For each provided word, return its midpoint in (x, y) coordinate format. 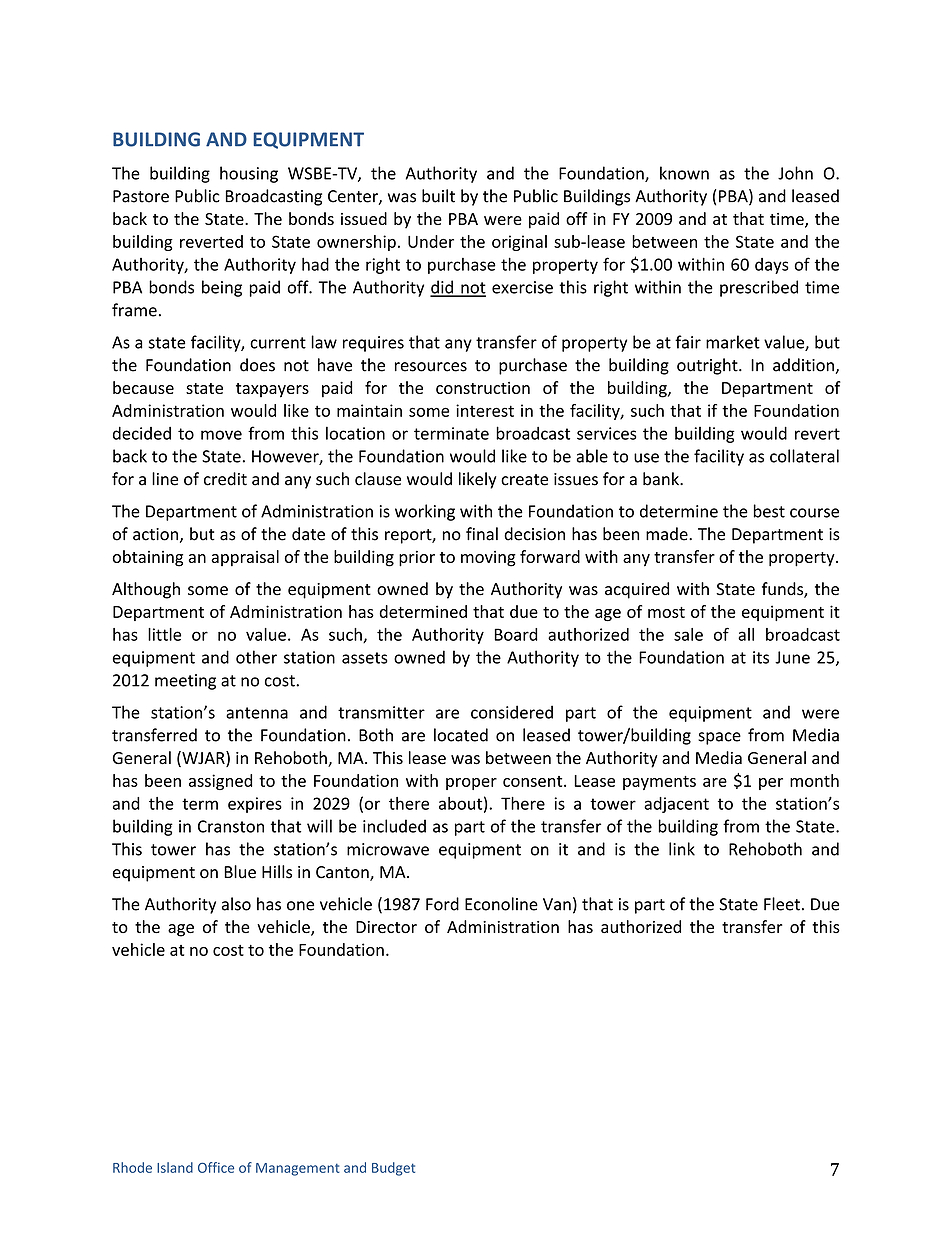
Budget (393, 1169)
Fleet (782, 904)
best (769, 511)
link (682, 849)
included (394, 826)
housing (249, 174)
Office (216, 1167)
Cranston (231, 826)
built (438, 196)
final (482, 534)
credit (225, 479)
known (684, 173)
